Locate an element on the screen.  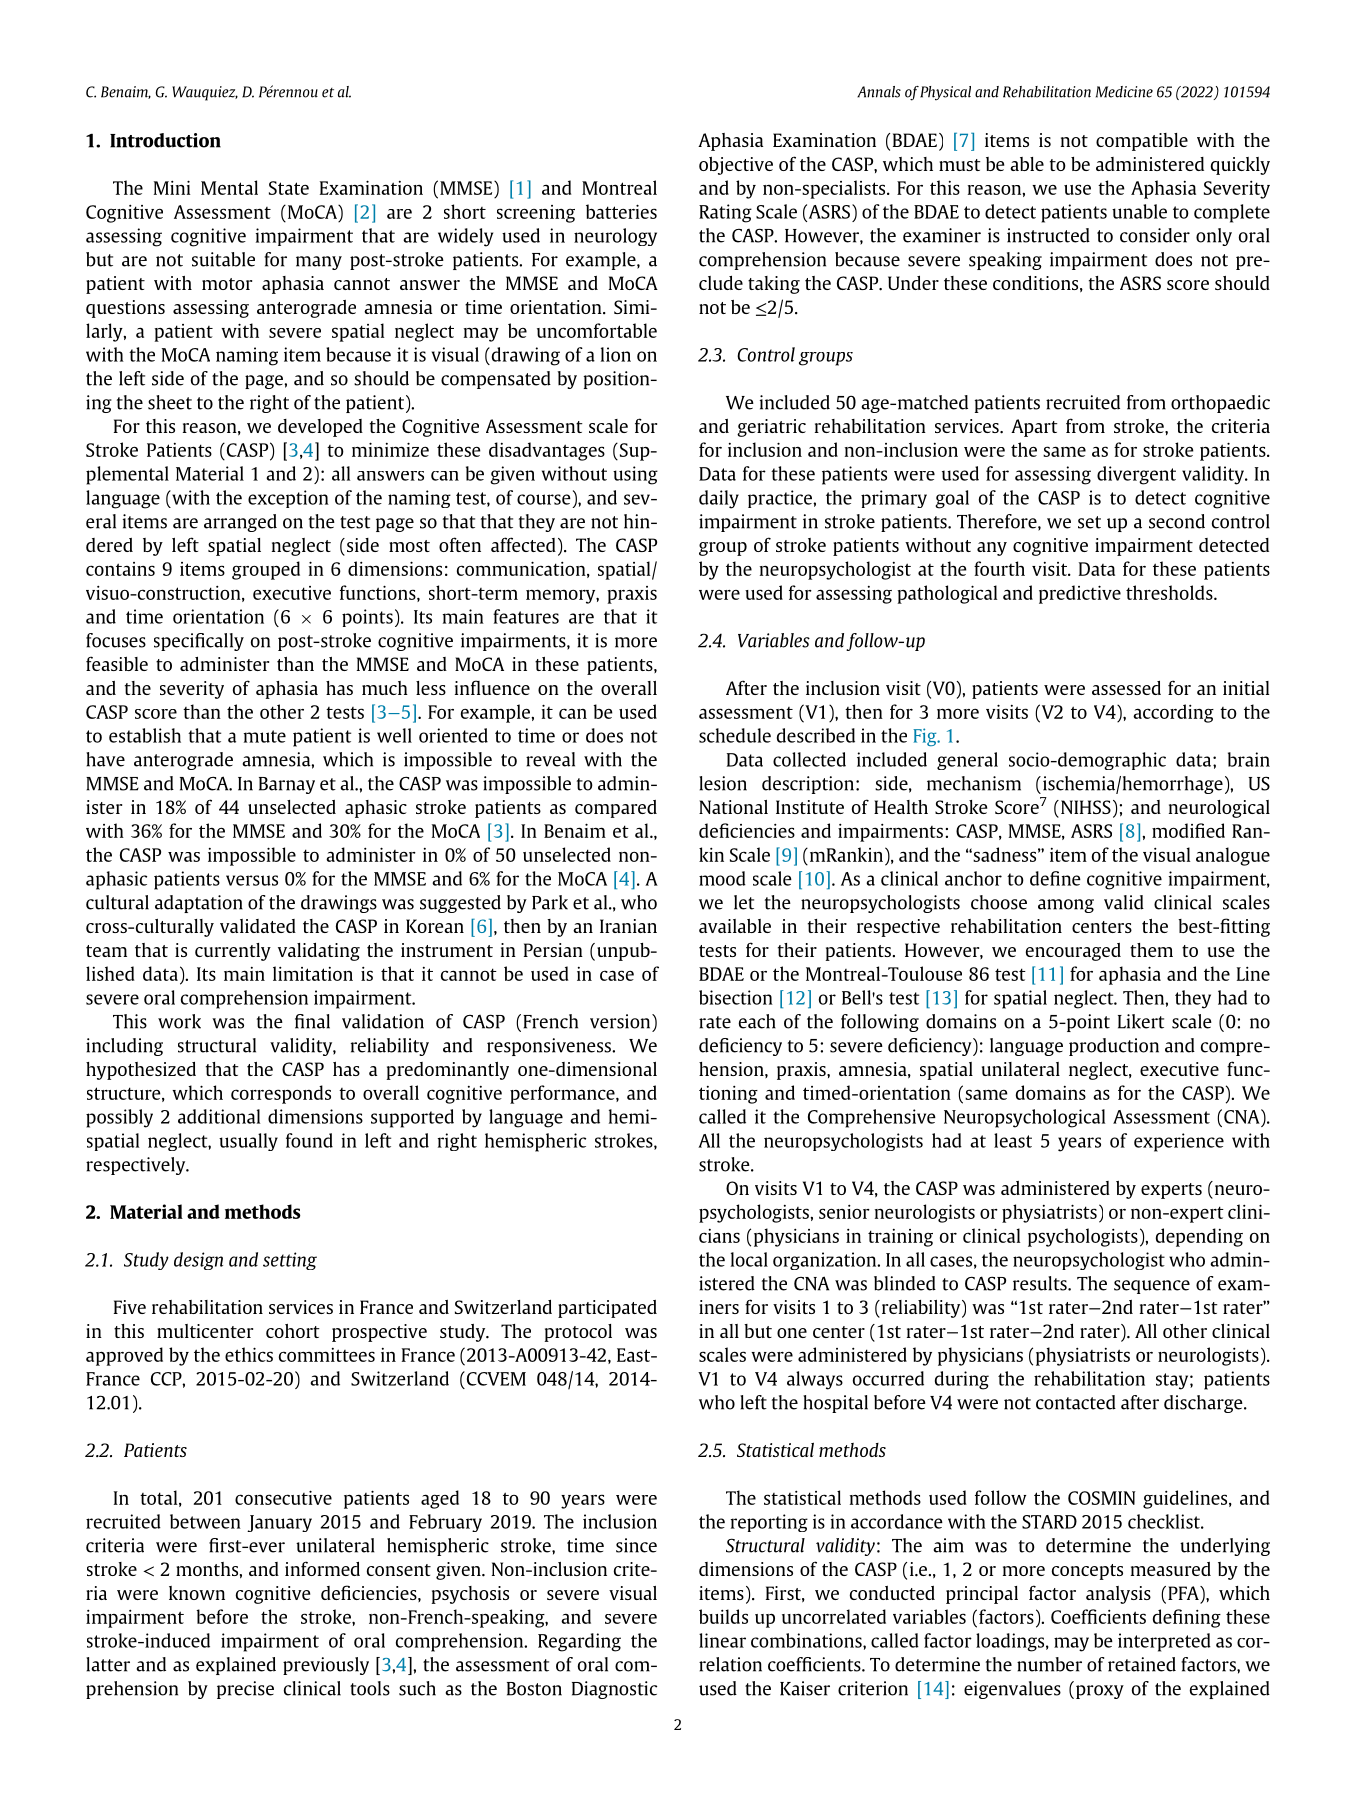
builds is located at coordinates (723, 1616).
